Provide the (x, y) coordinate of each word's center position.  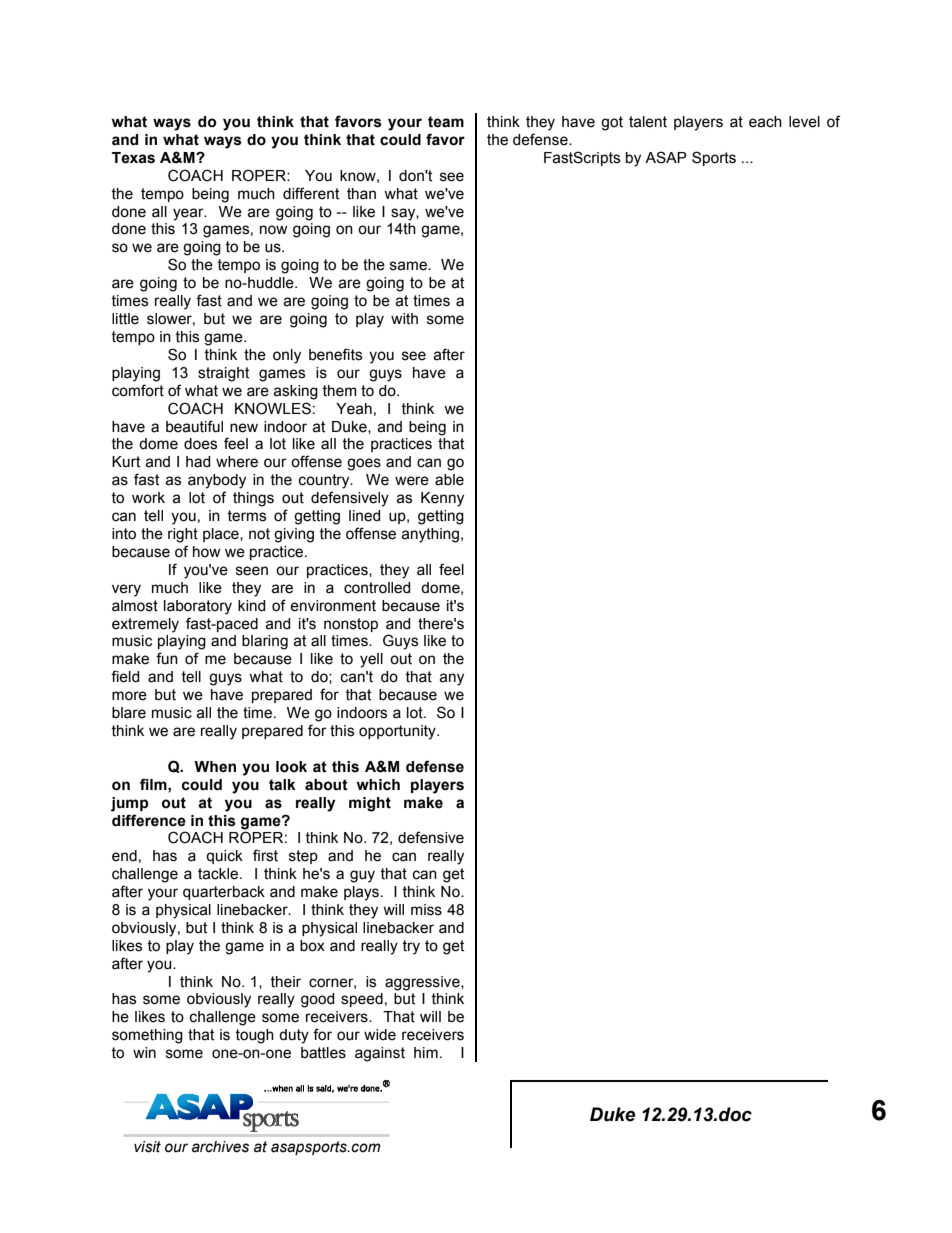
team (446, 122)
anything (430, 535)
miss (426, 910)
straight (223, 374)
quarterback (224, 893)
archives (220, 1147)
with (404, 319)
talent (648, 122)
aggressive (423, 983)
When (215, 767)
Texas (133, 158)
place (222, 535)
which (378, 785)
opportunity (398, 732)
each (765, 122)
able (449, 480)
